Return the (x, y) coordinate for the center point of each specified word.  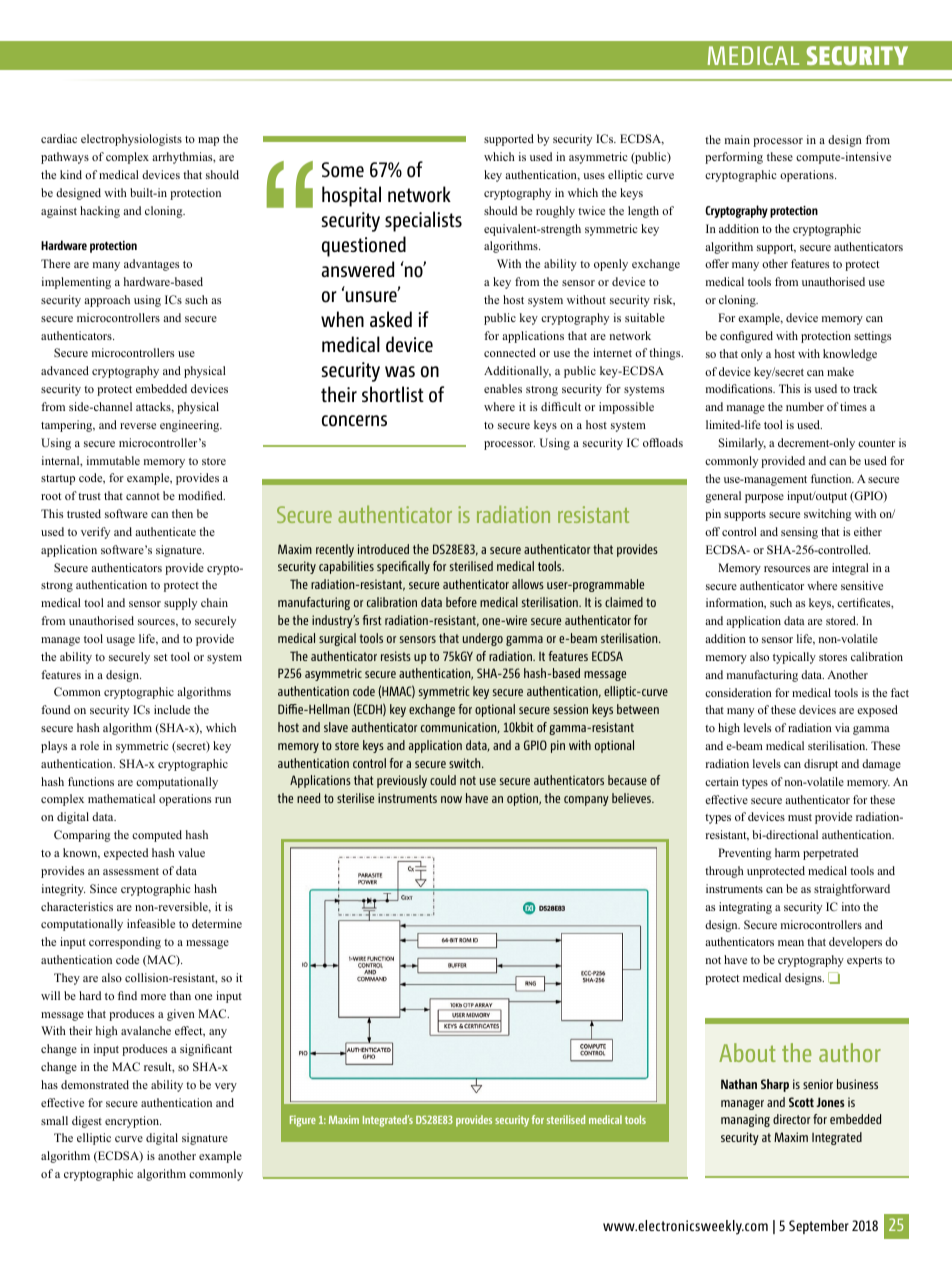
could (443, 780)
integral (850, 569)
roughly (555, 212)
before (461, 602)
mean (791, 943)
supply (180, 604)
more (153, 997)
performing (734, 158)
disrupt (821, 765)
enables (503, 388)
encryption (133, 1122)
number (805, 406)
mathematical (121, 798)
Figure (303, 1121)
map (208, 141)
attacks (154, 407)
